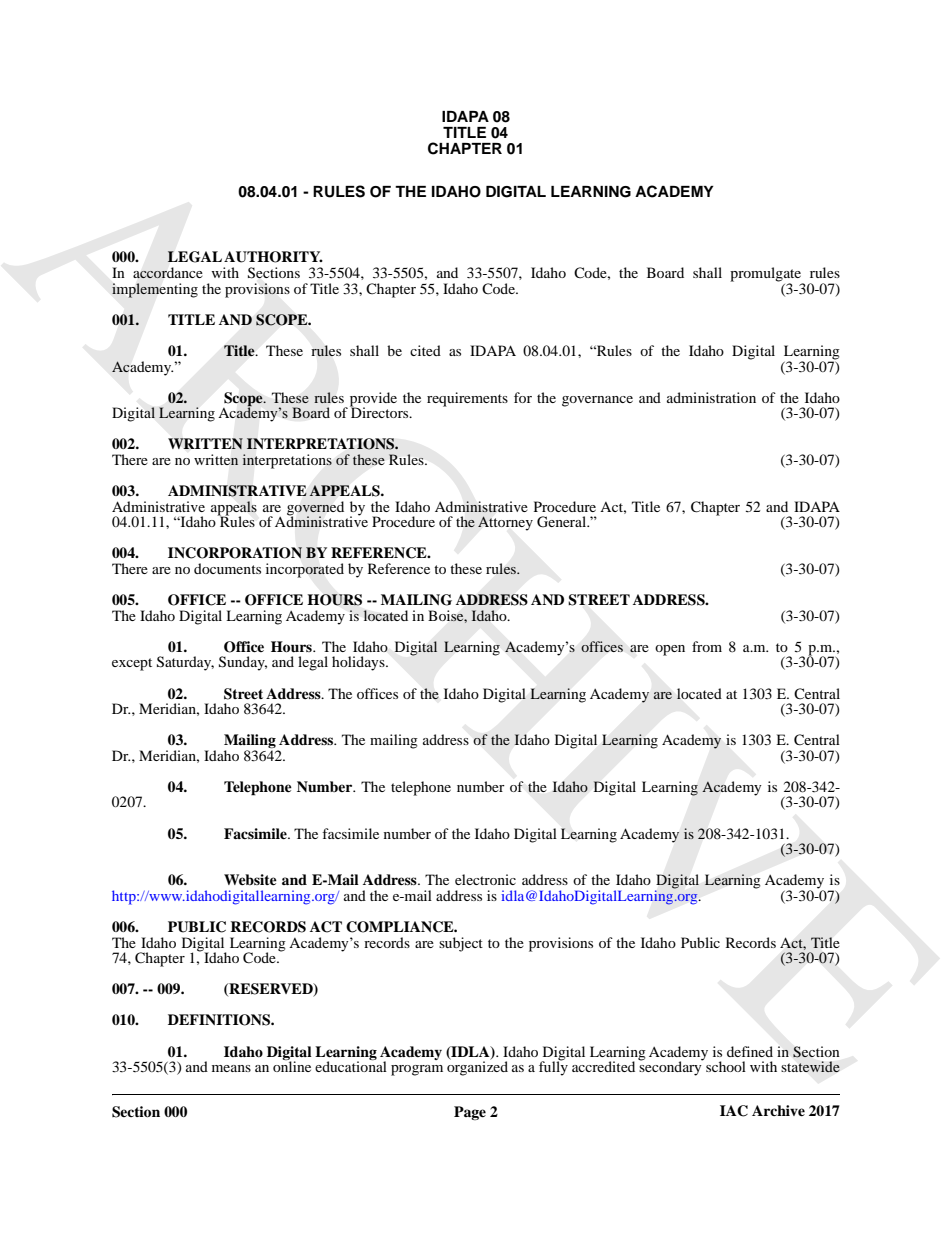 This image has width=952, height=1233. What do you see at coordinates (767, 275) in the image?
I see `promulgate` at bounding box center [767, 275].
